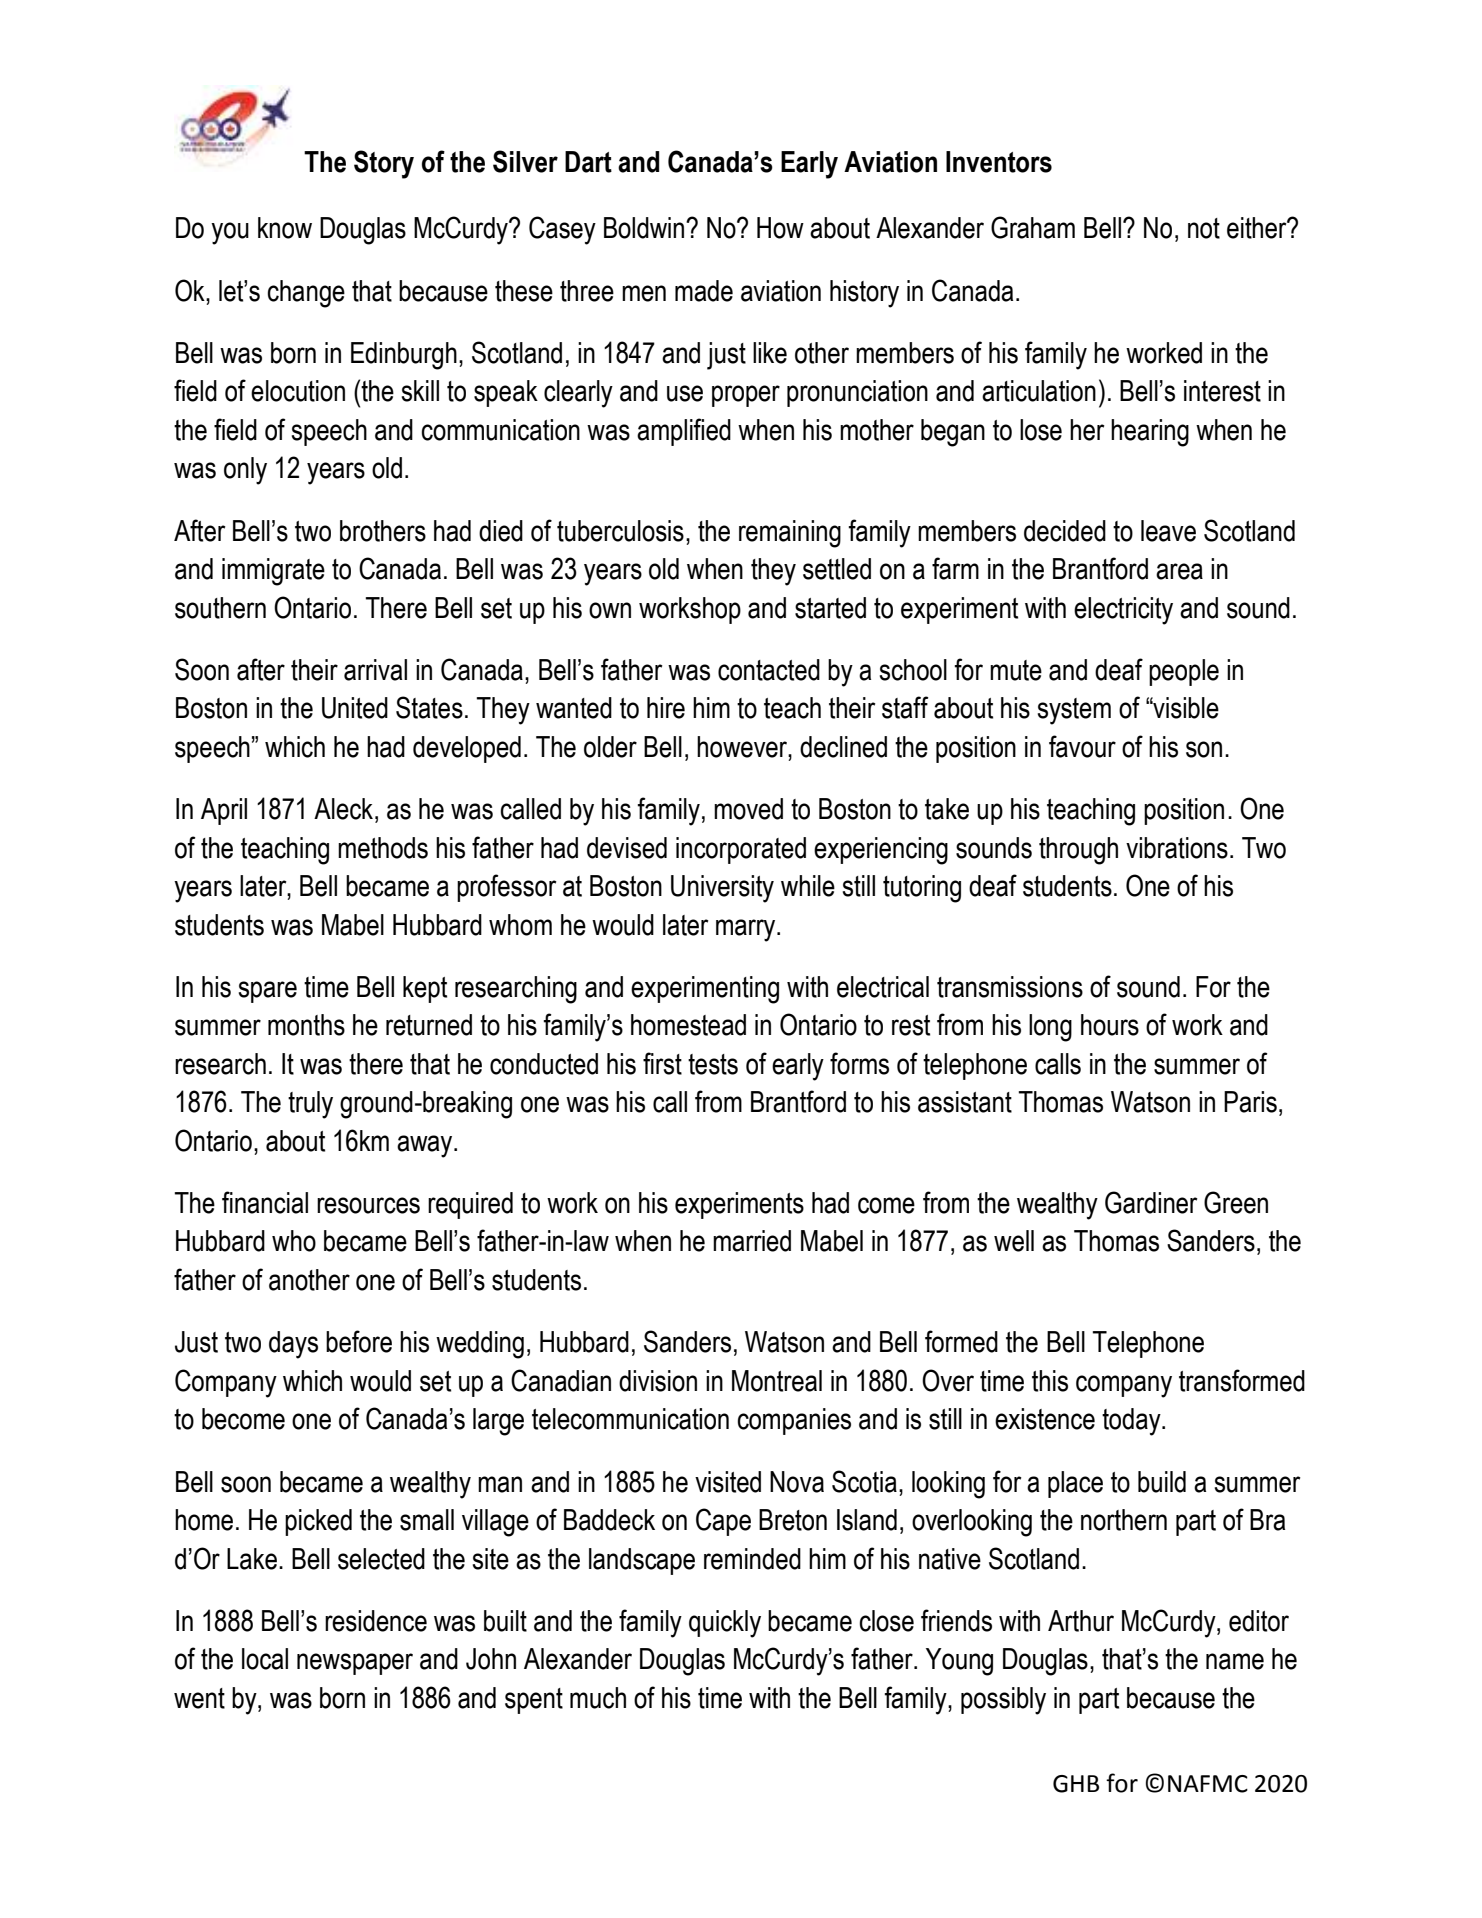 The width and height of the screenshot is (1482, 1918). I want to click on area, so click(1179, 571).
